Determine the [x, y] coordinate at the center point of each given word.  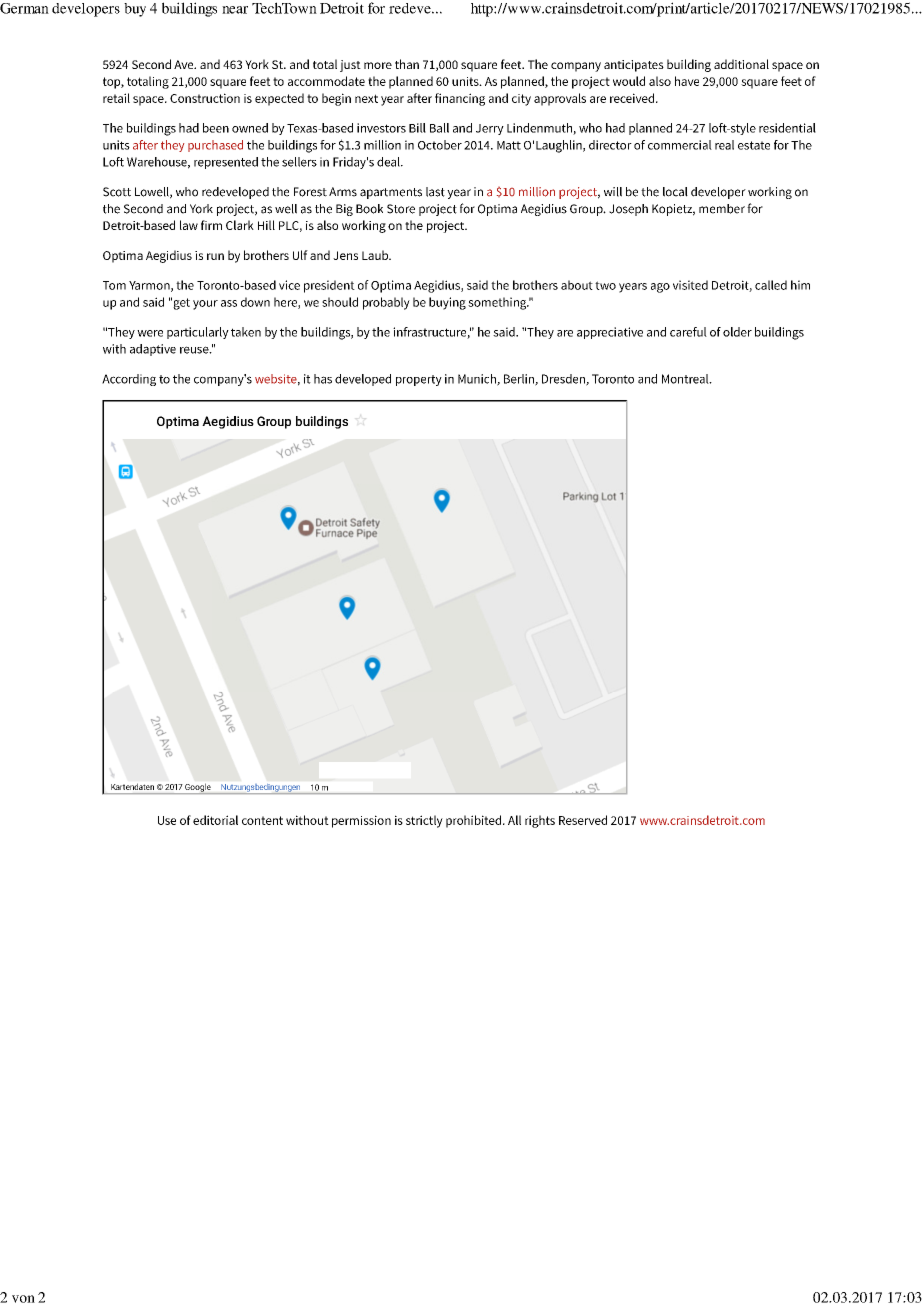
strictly [424, 821]
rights [540, 821]
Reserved [583, 820]
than [407, 64]
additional [741, 64]
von [23, 1299]
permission [361, 821]
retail [116, 98]
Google [198, 788]
